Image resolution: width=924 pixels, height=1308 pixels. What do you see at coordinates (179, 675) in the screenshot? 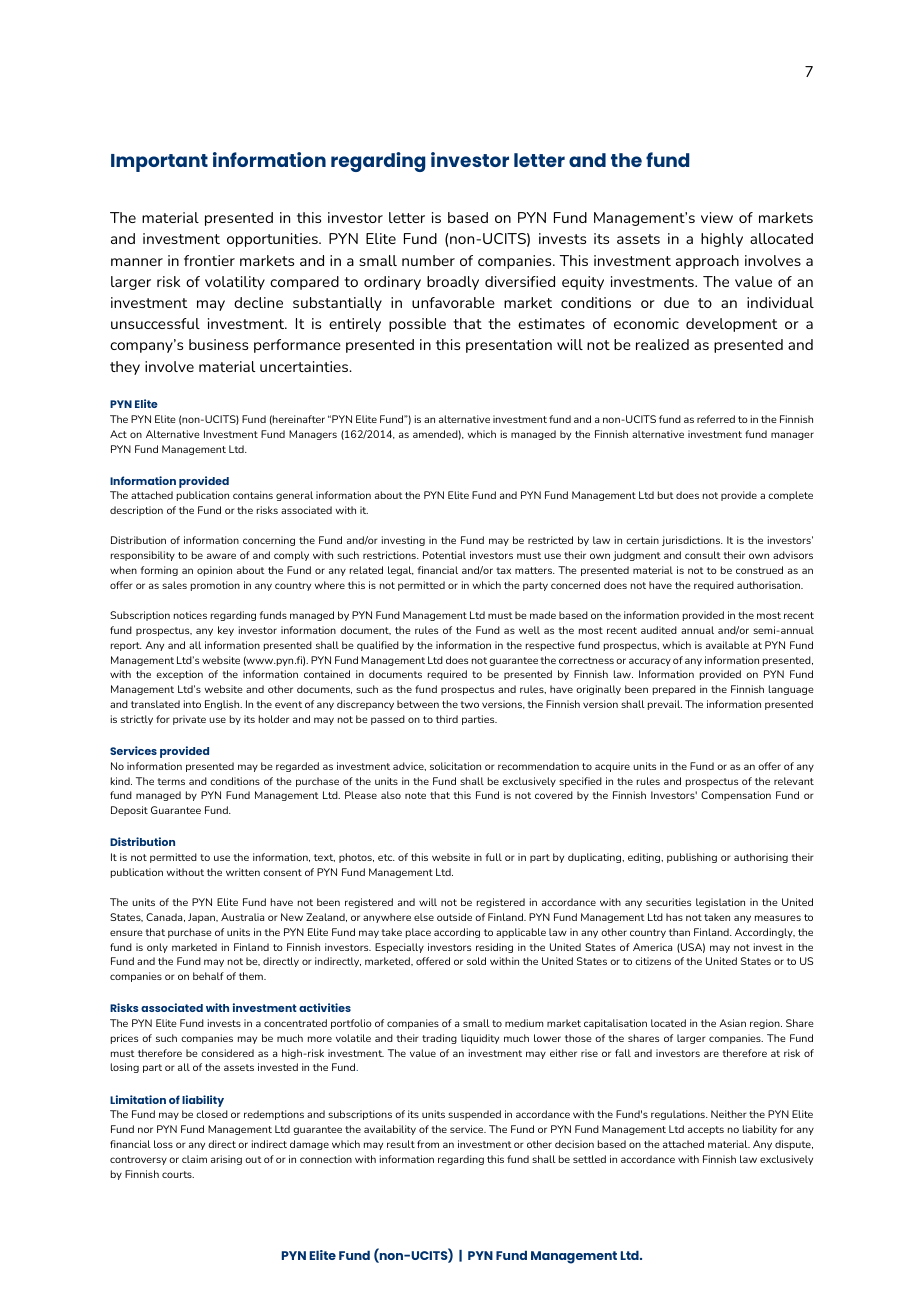
I see `exception` at bounding box center [179, 675].
